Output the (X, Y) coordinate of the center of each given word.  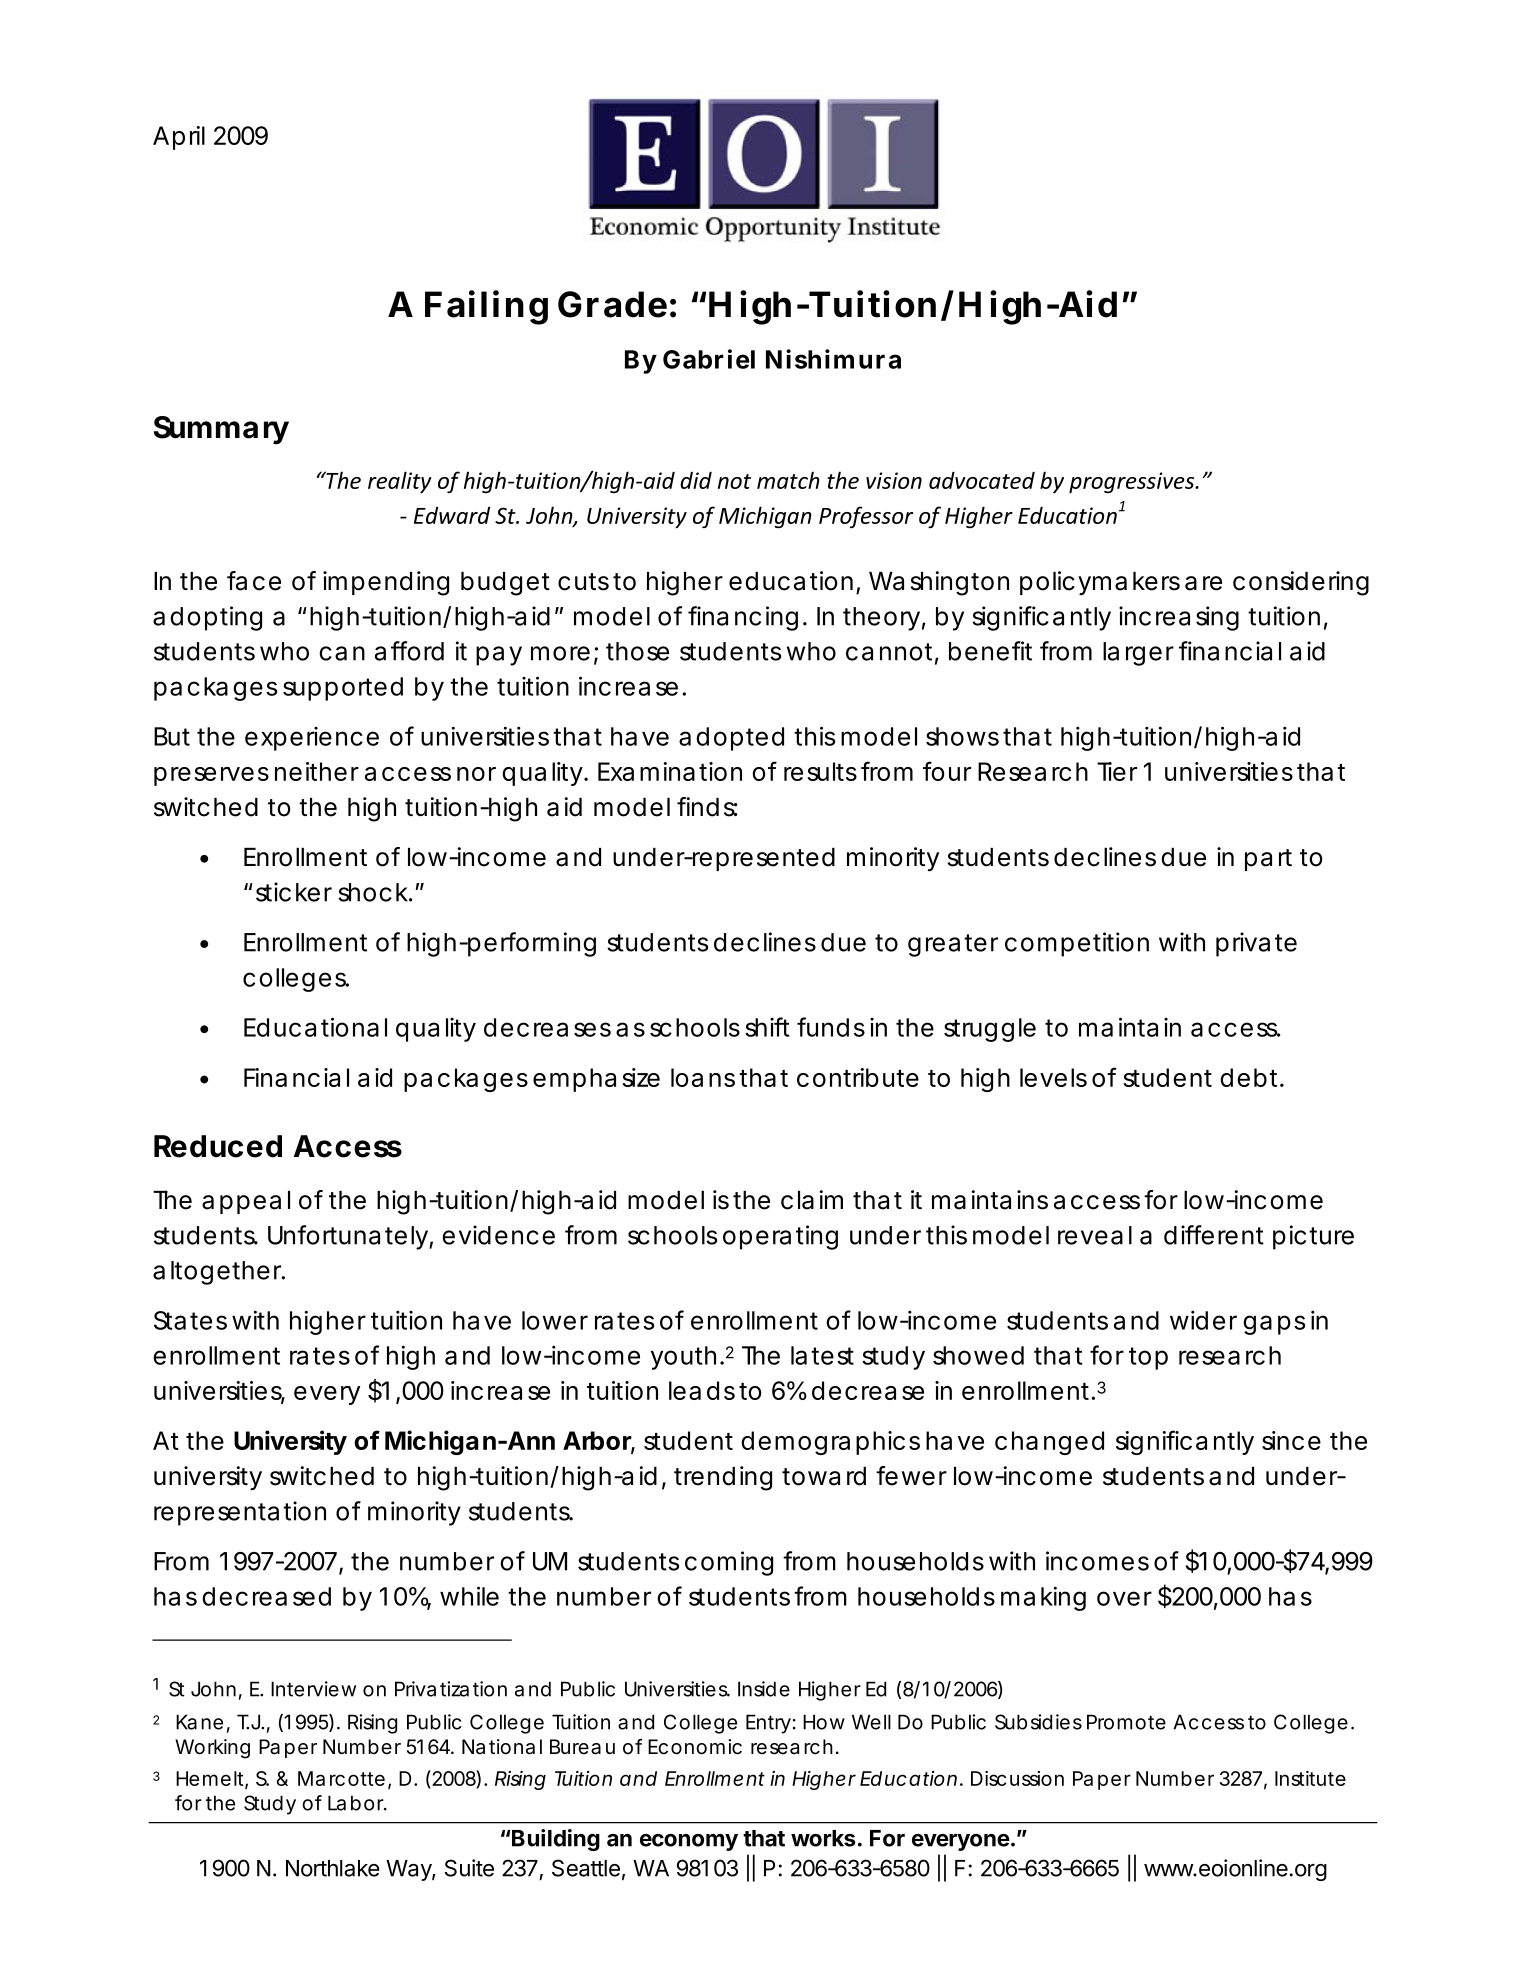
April (179, 138)
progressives (1133, 482)
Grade (612, 304)
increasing (1179, 618)
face (254, 581)
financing (743, 618)
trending (723, 1478)
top (1148, 1358)
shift (767, 1027)
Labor (357, 1803)
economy (689, 1842)
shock (375, 892)
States (190, 1320)
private (1256, 944)
